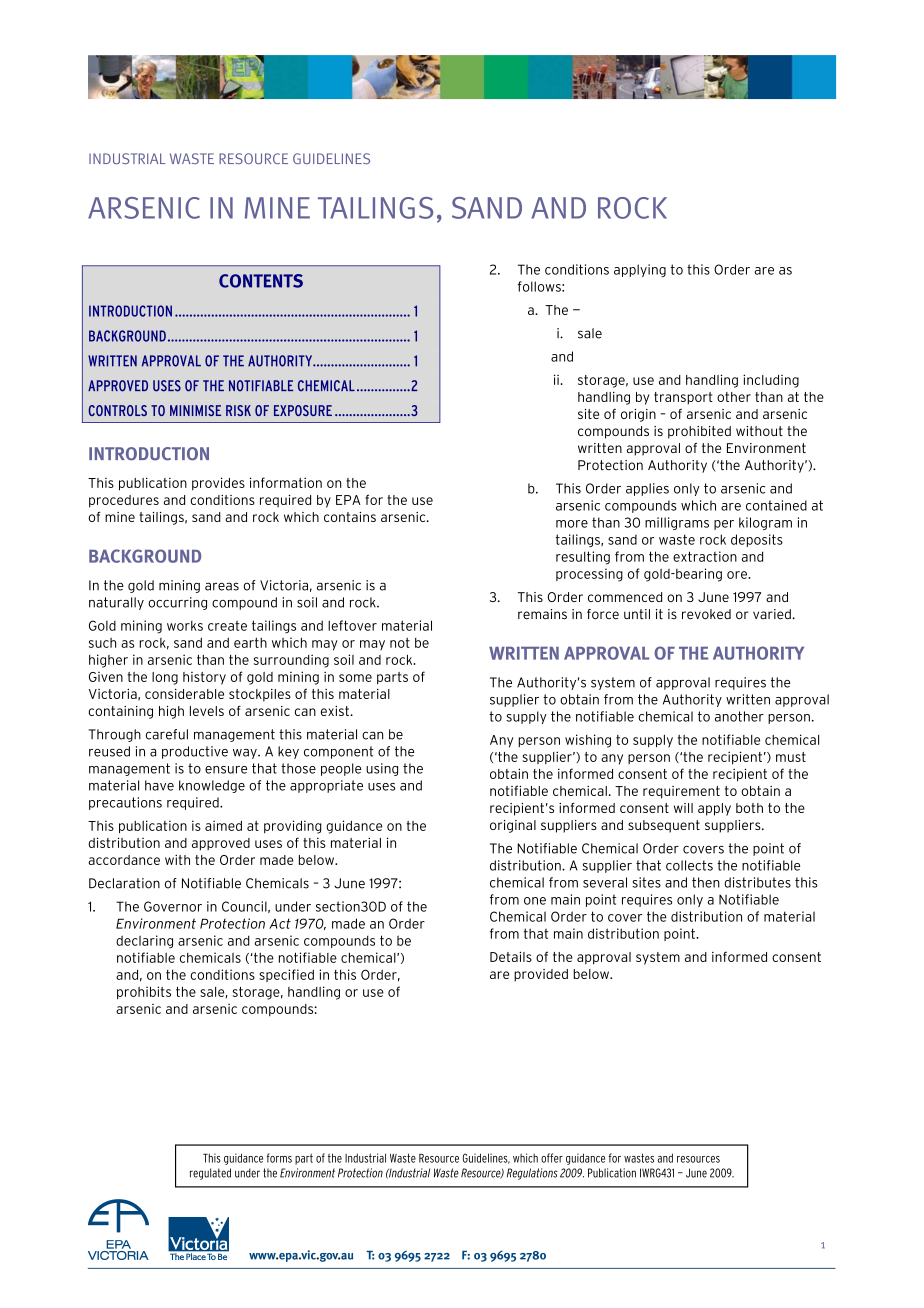  I want to click on Details, so click(511, 956).
